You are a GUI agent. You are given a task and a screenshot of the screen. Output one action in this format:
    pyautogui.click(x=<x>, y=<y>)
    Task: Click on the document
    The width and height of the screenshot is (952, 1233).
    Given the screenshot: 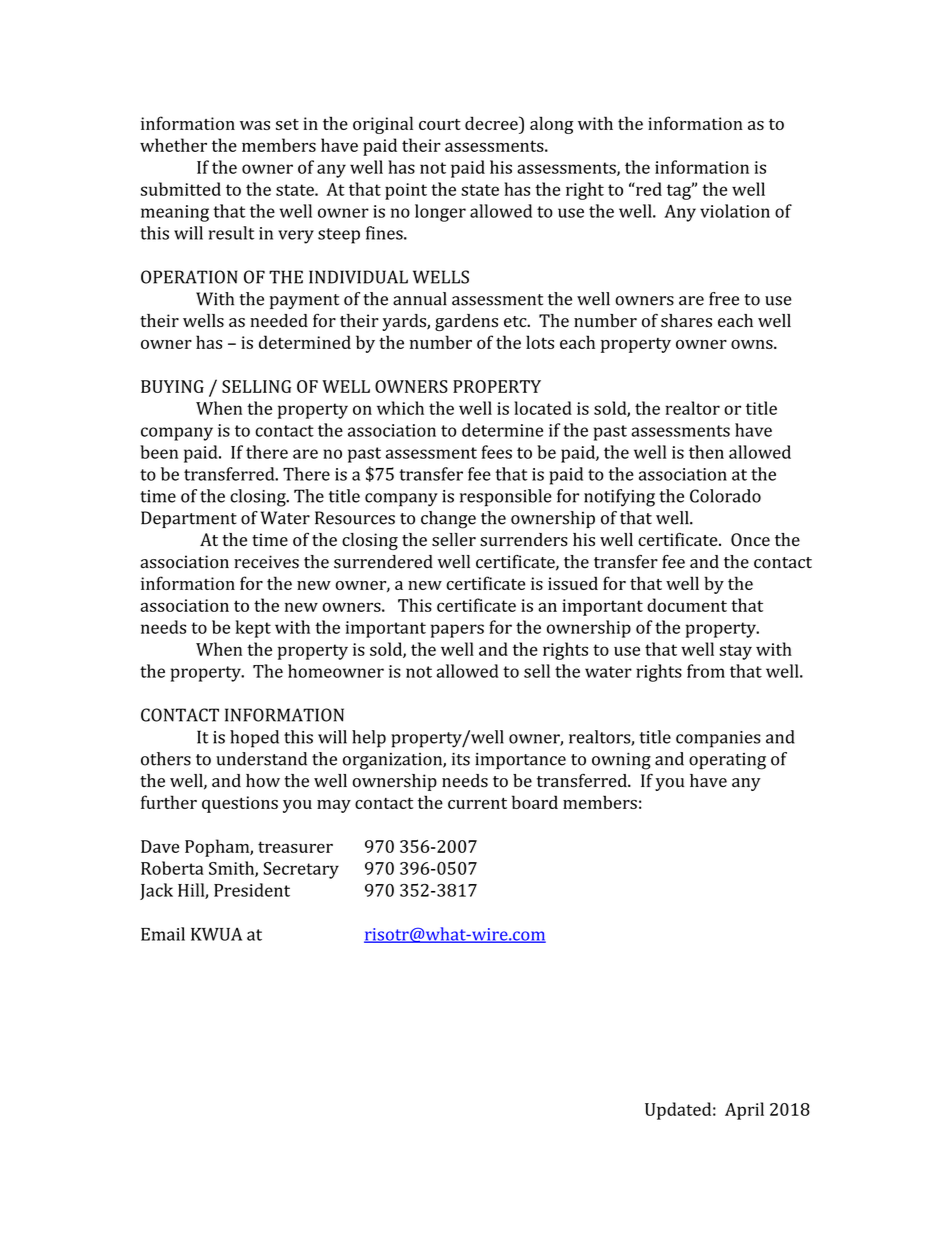 What is the action you would take?
    pyautogui.click(x=687, y=605)
